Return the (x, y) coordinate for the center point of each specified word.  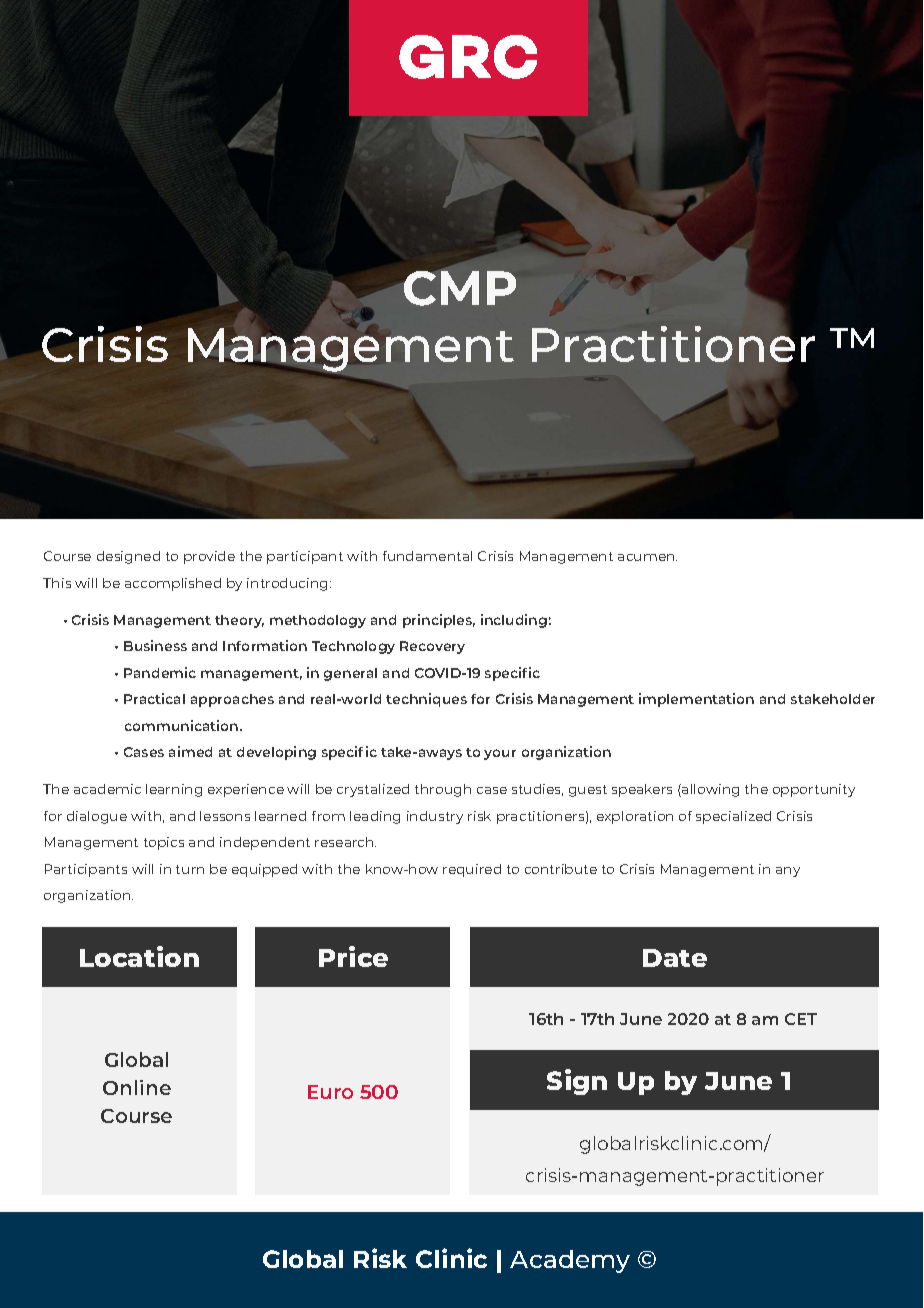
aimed (190, 751)
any (788, 872)
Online (137, 1087)
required (472, 870)
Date (675, 958)
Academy (570, 1261)
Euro (330, 1092)
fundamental (427, 556)
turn (190, 869)
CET (801, 1019)
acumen (647, 557)
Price (353, 956)
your (500, 754)
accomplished (173, 584)
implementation (696, 700)
